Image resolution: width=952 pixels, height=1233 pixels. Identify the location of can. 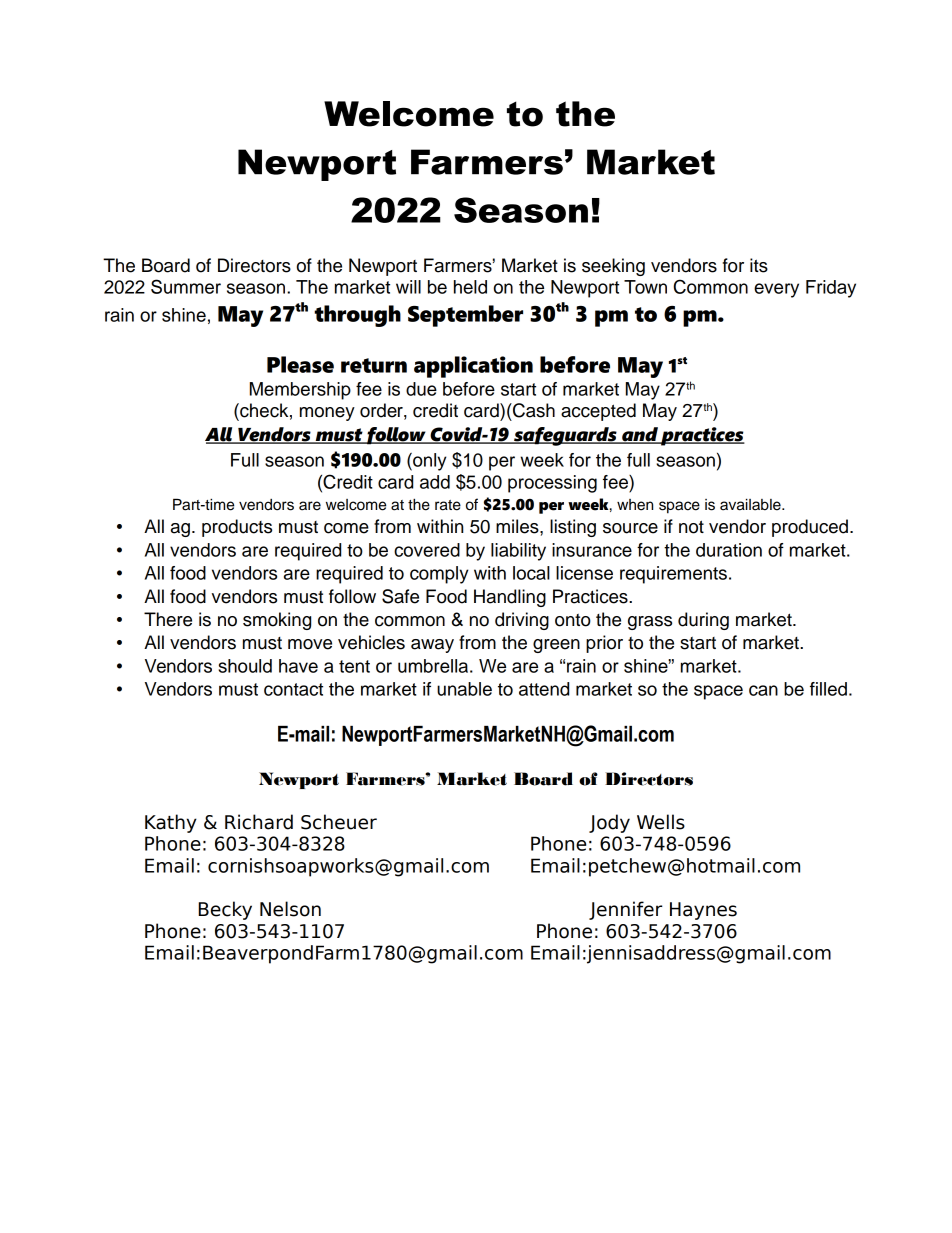
(763, 690).
